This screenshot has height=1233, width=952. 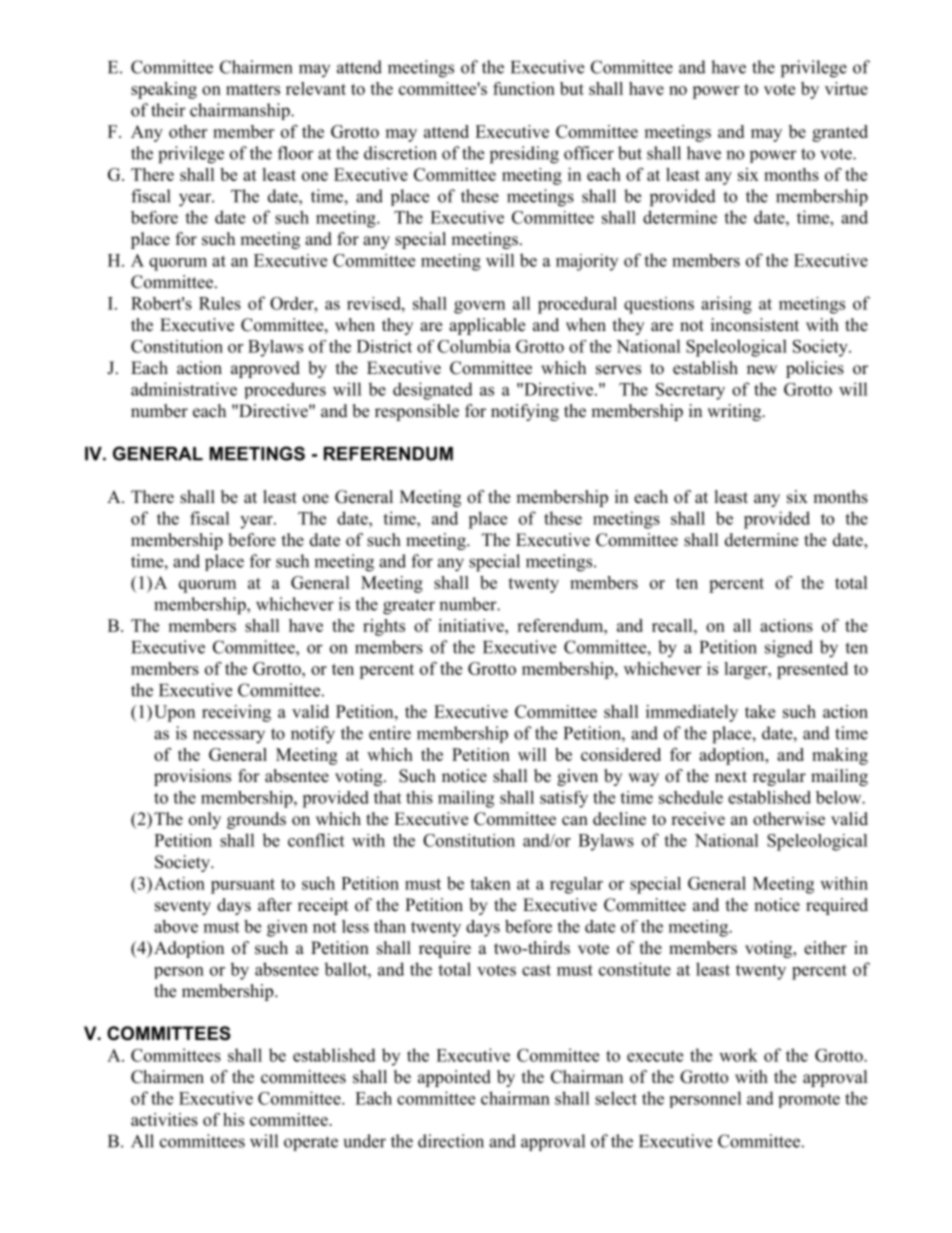 I want to click on writing, so click(x=735, y=412).
